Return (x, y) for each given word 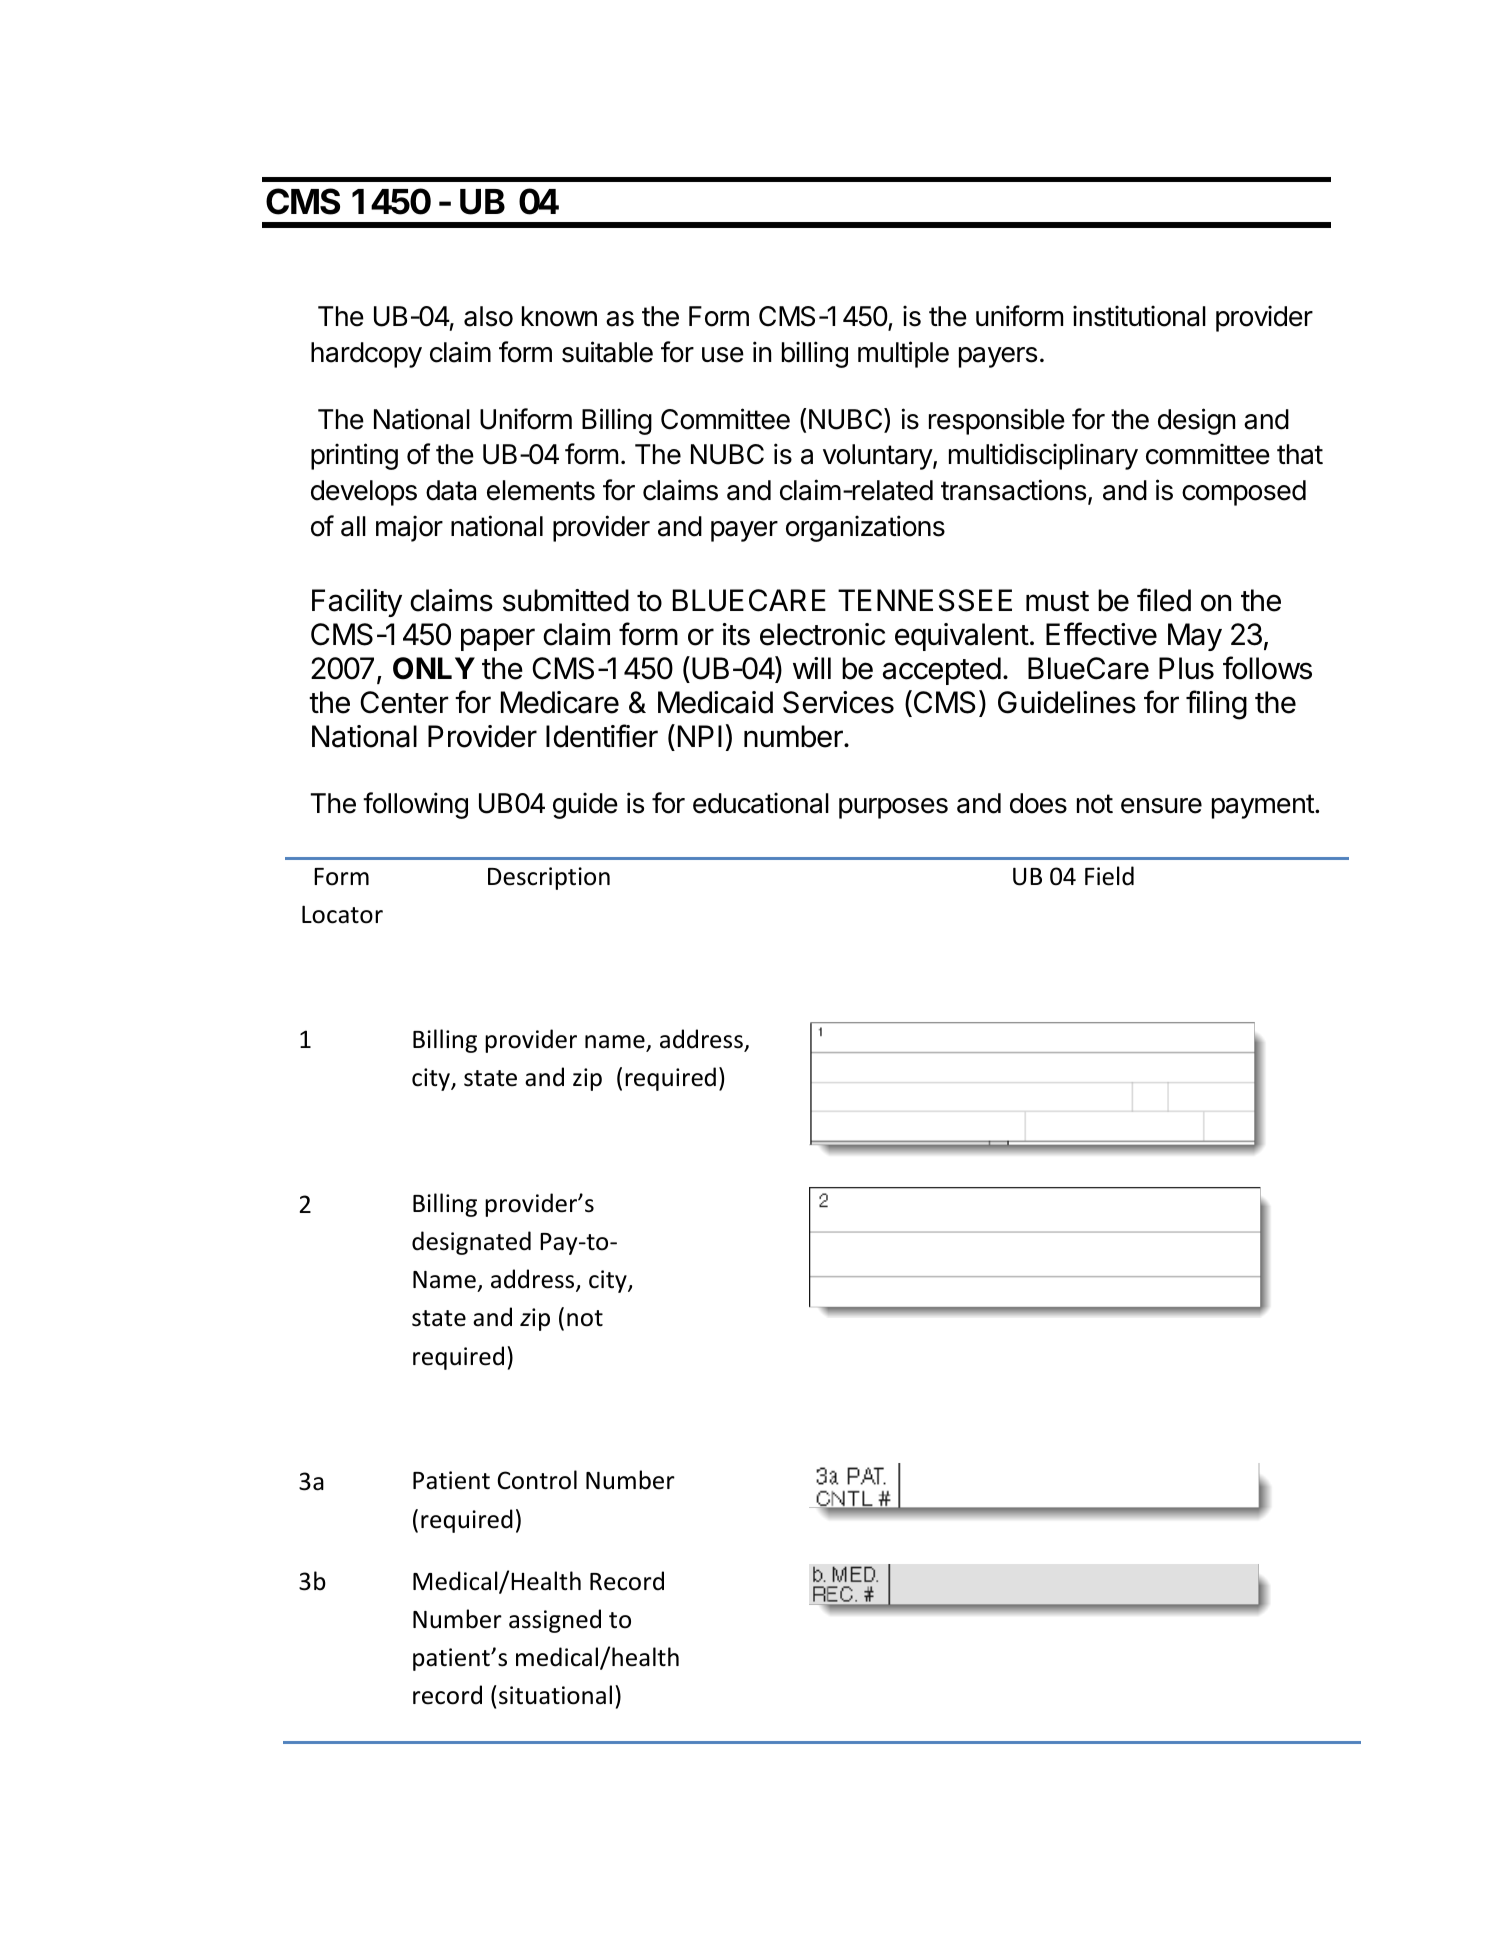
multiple (903, 354)
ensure (1161, 806)
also (488, 316)
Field (1109, 876)
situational (555, 1695)
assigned (555, 1621)
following (415, 805)
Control (537, 1480)
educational (761, 803)
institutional (1139, 316)
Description (549, 878)
